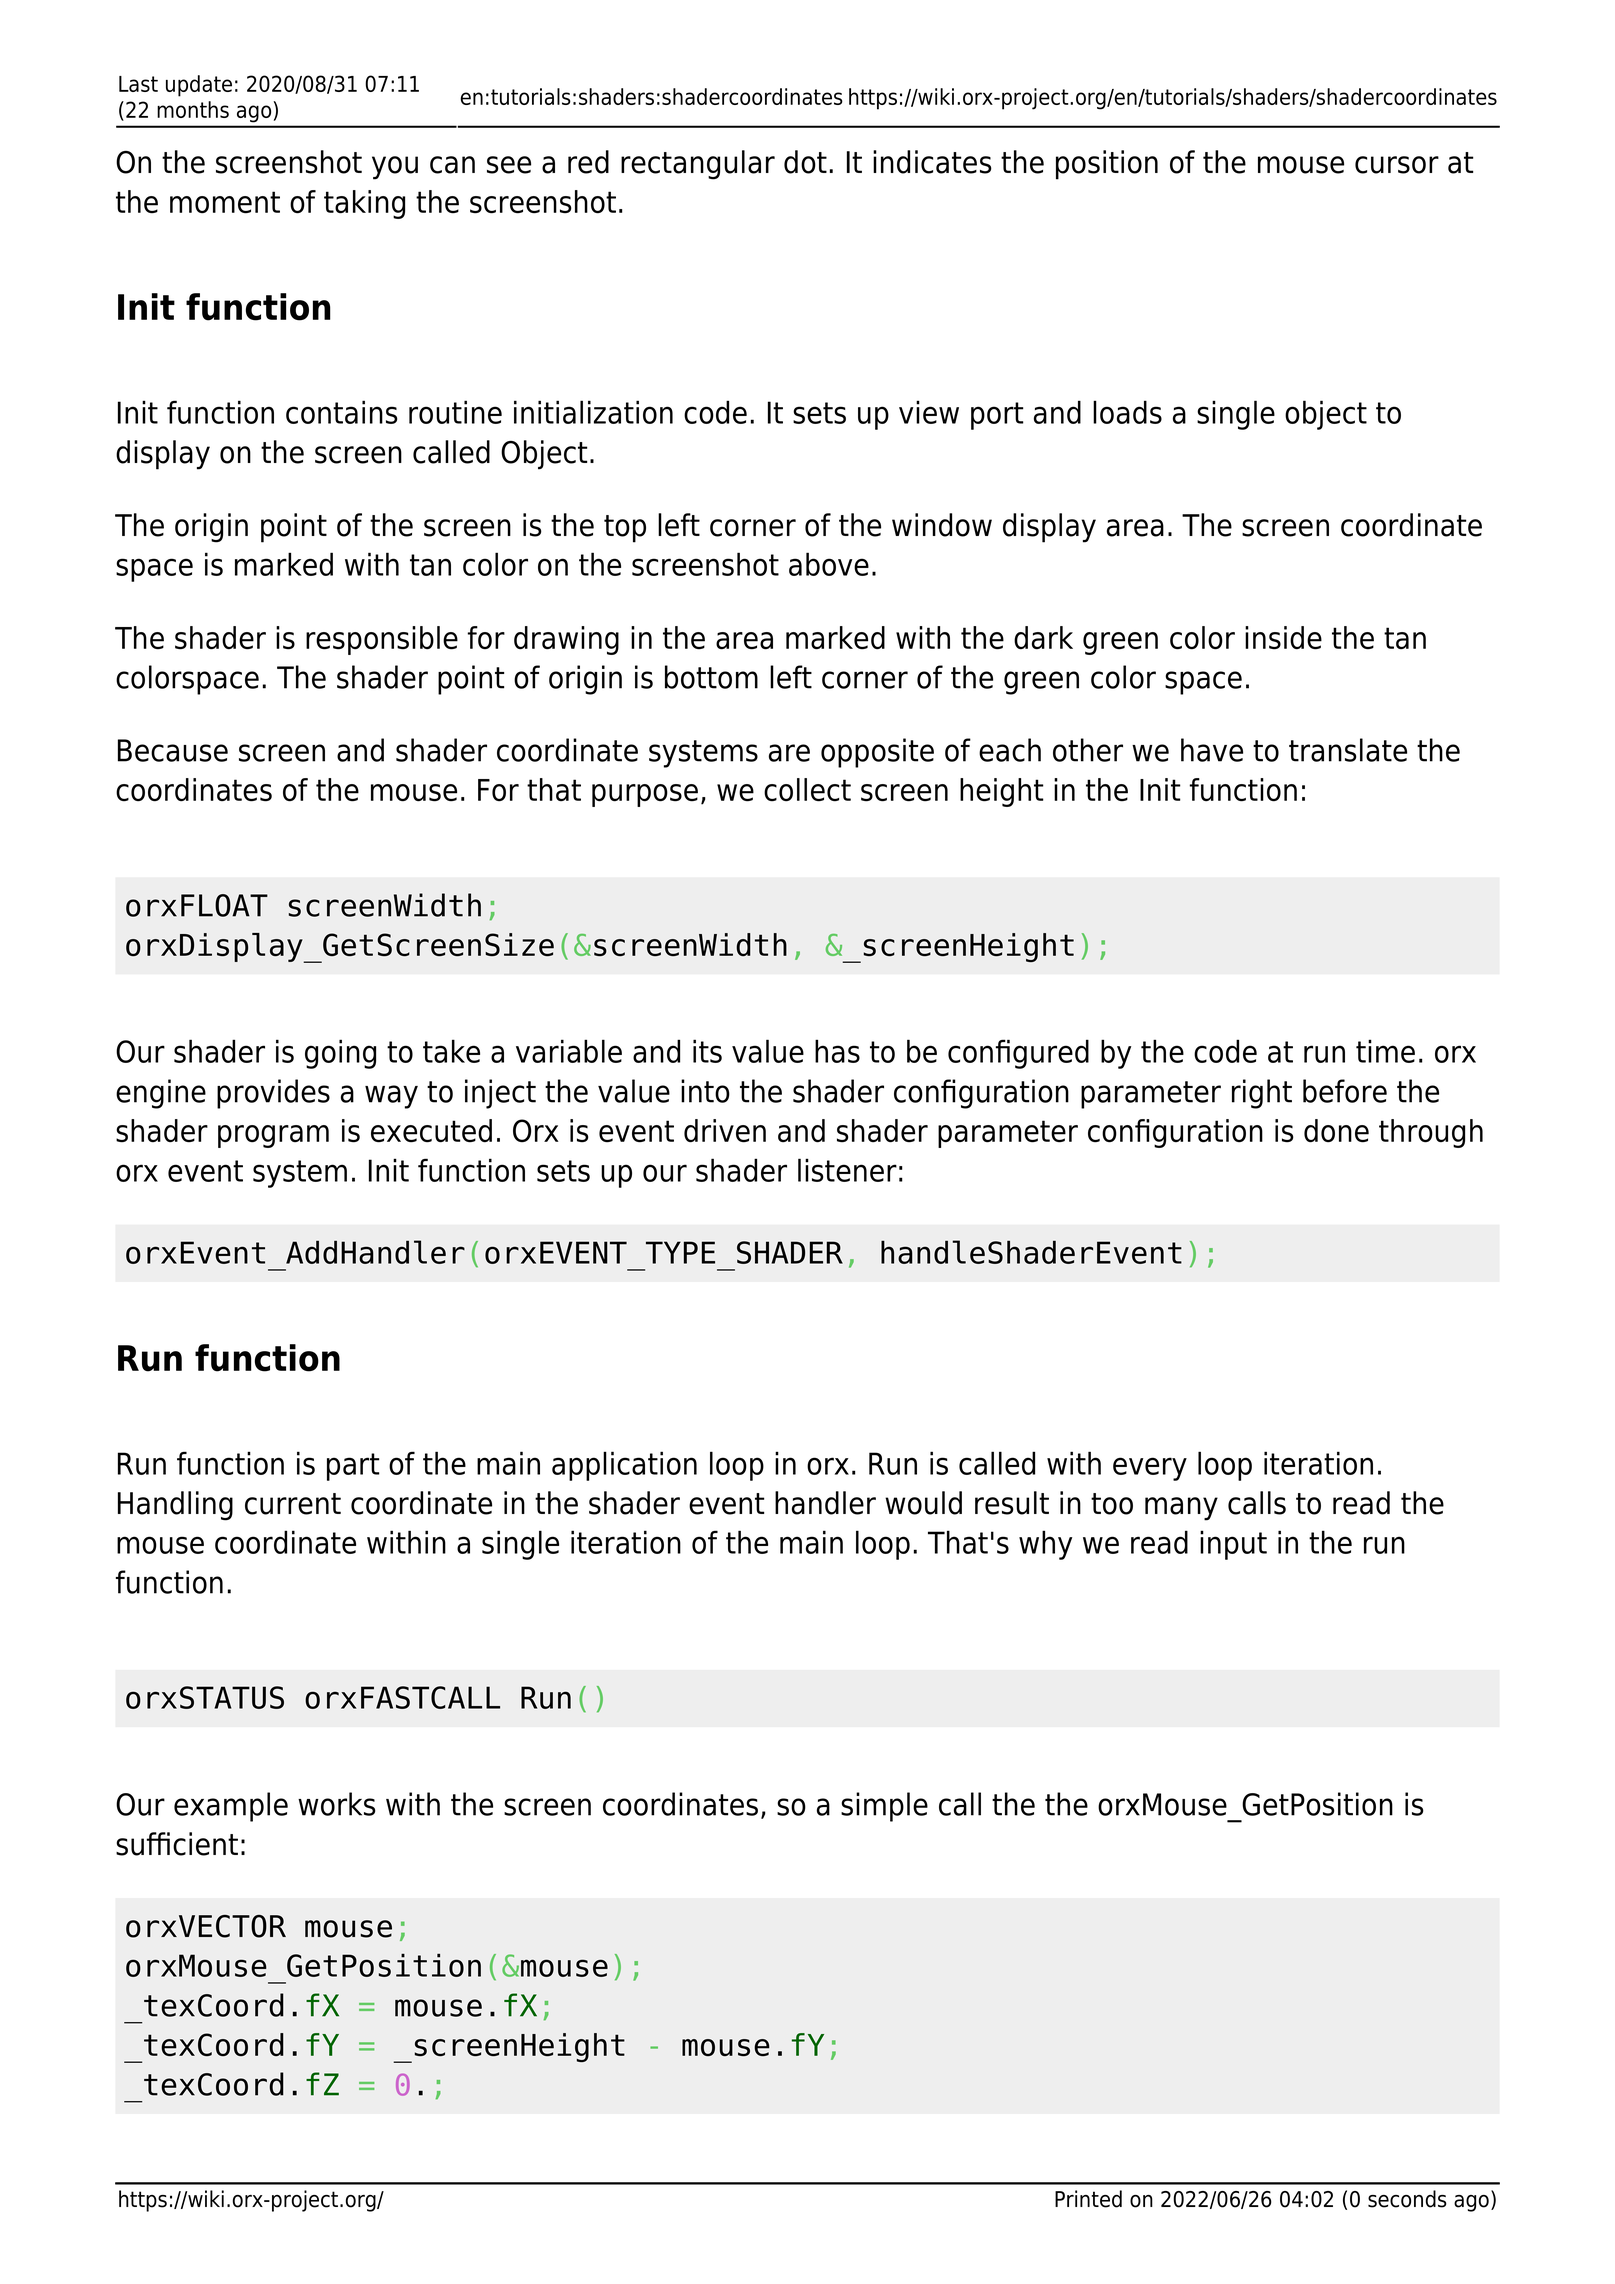  What do you see at coordinates (231, 1807) in the page?
I see `example` at bounding box center [231, 1807].
